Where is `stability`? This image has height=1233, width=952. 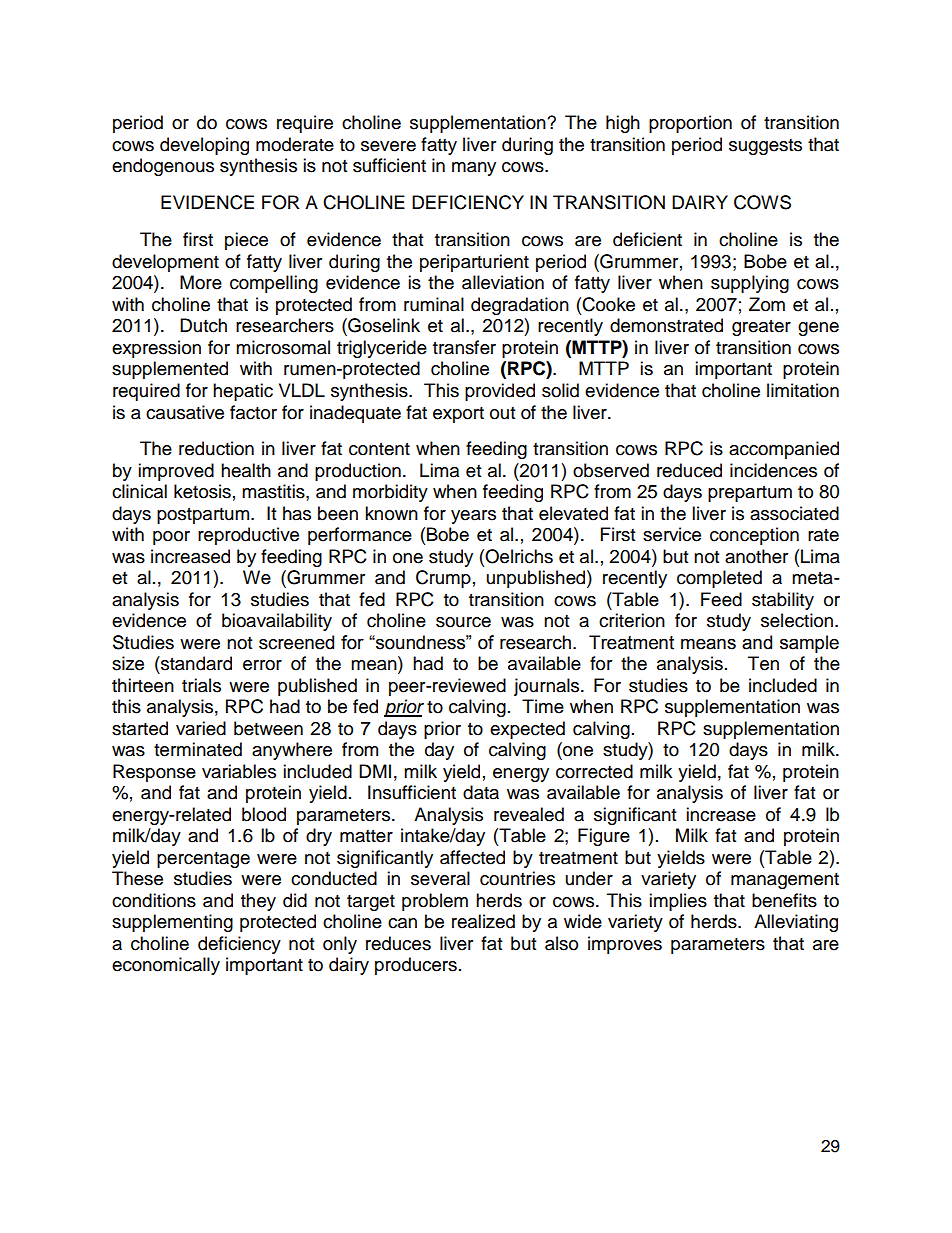 stability is located at coordinates (783, 601).
